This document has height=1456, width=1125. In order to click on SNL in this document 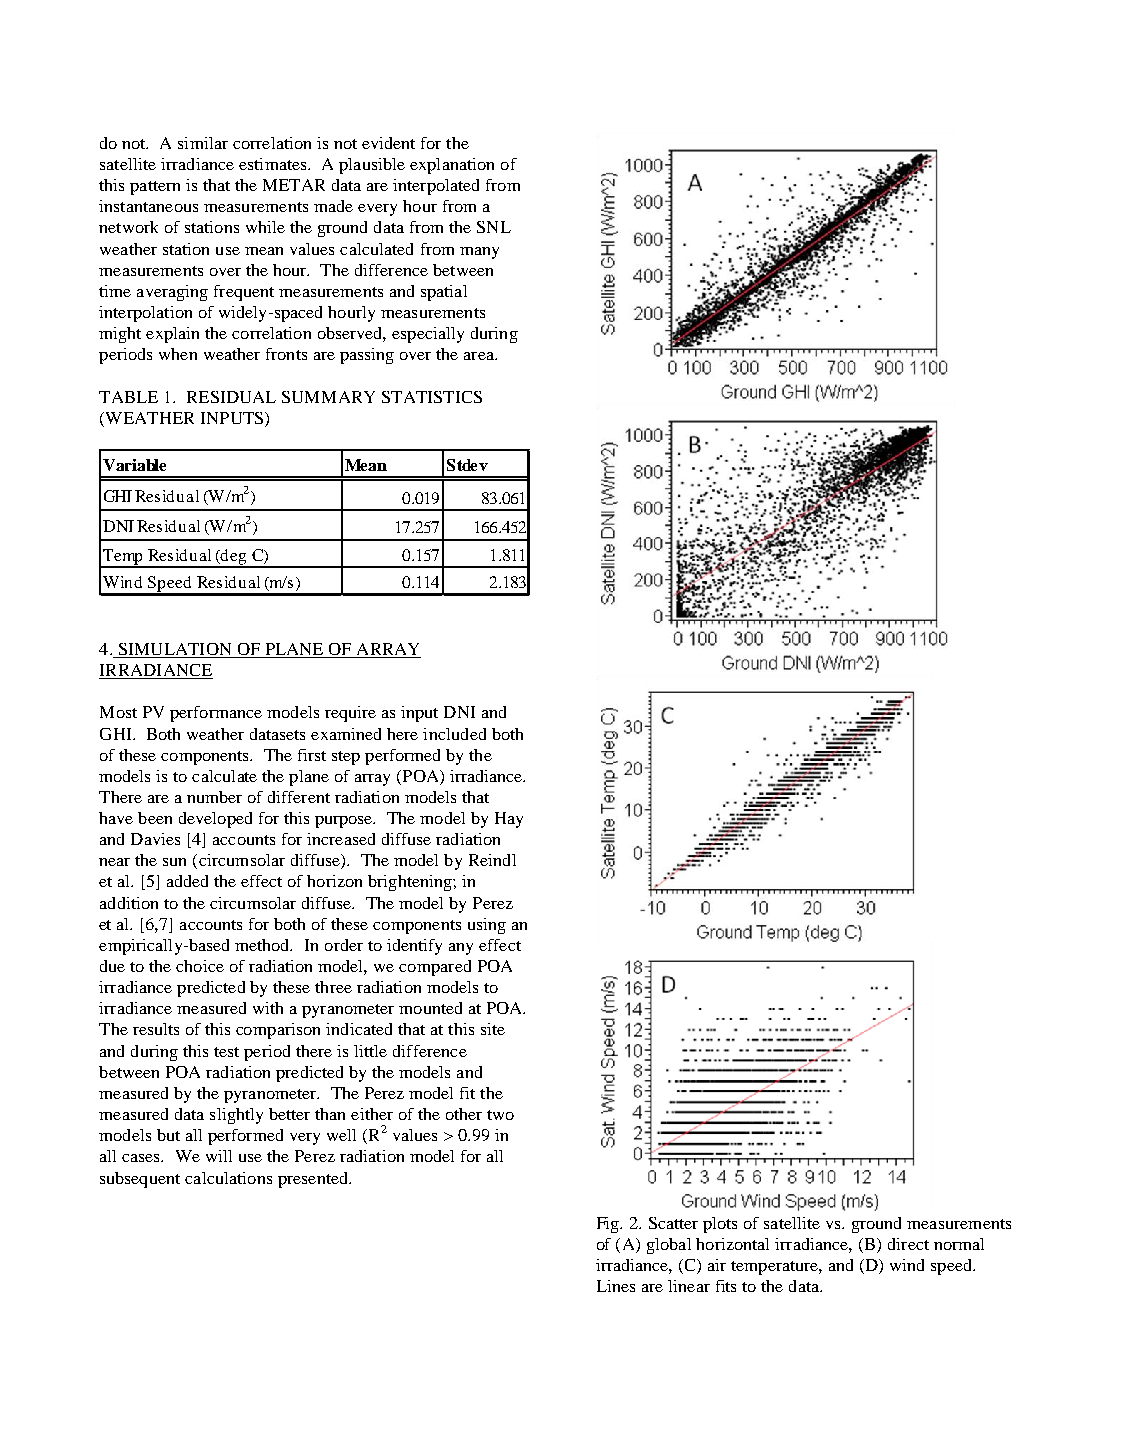, I will do `click(494, 227)`.
